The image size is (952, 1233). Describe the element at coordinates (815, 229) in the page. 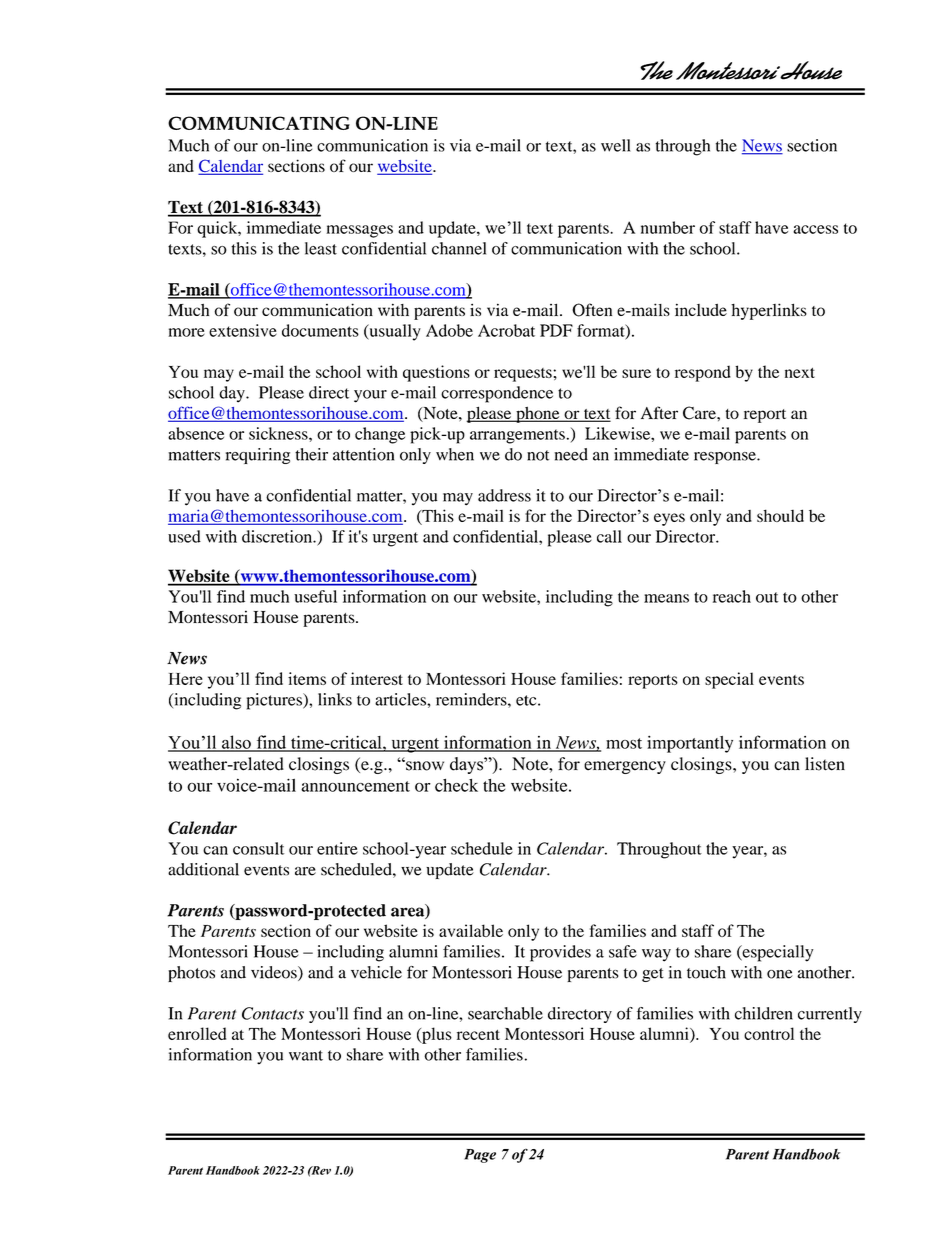

I see `access` at that location.
